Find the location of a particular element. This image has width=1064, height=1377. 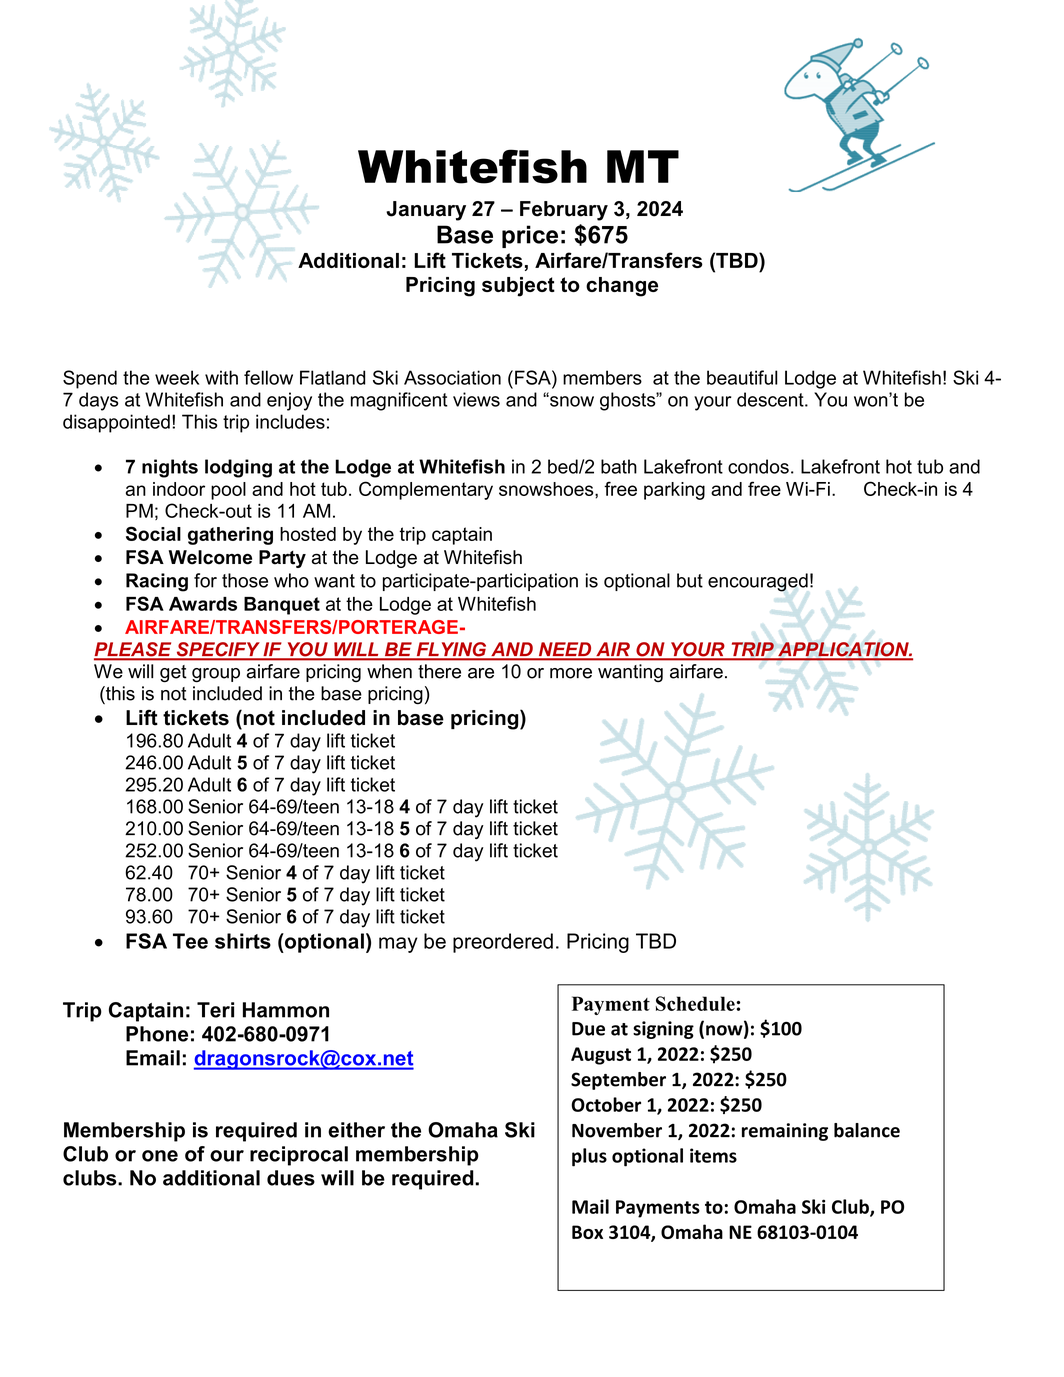

shirts is located at coordinates (243, 941).
